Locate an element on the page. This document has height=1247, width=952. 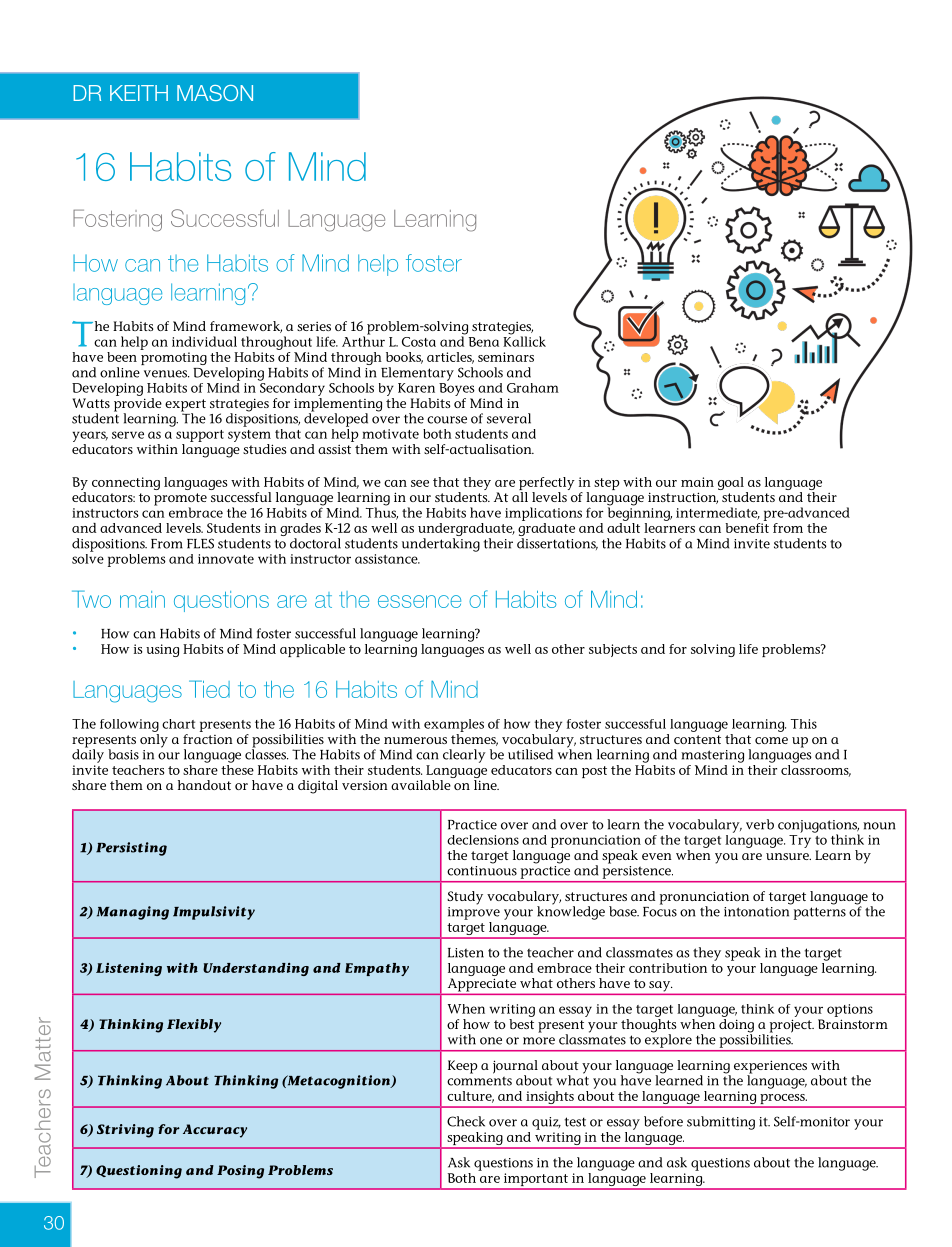
submitting is located at coordinates (721, 1123).
